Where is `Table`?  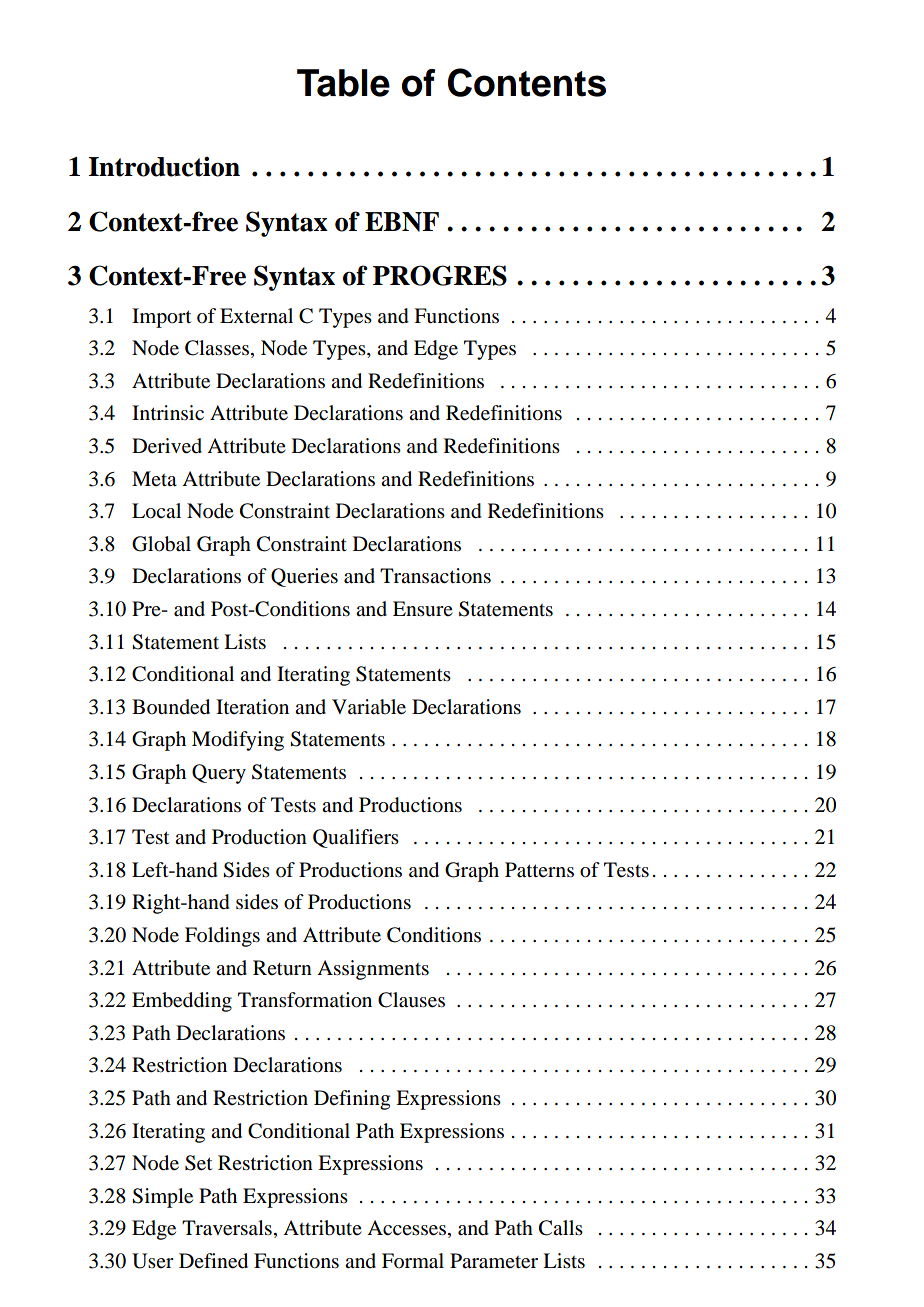 Table is located at coordinates (343, 83).
